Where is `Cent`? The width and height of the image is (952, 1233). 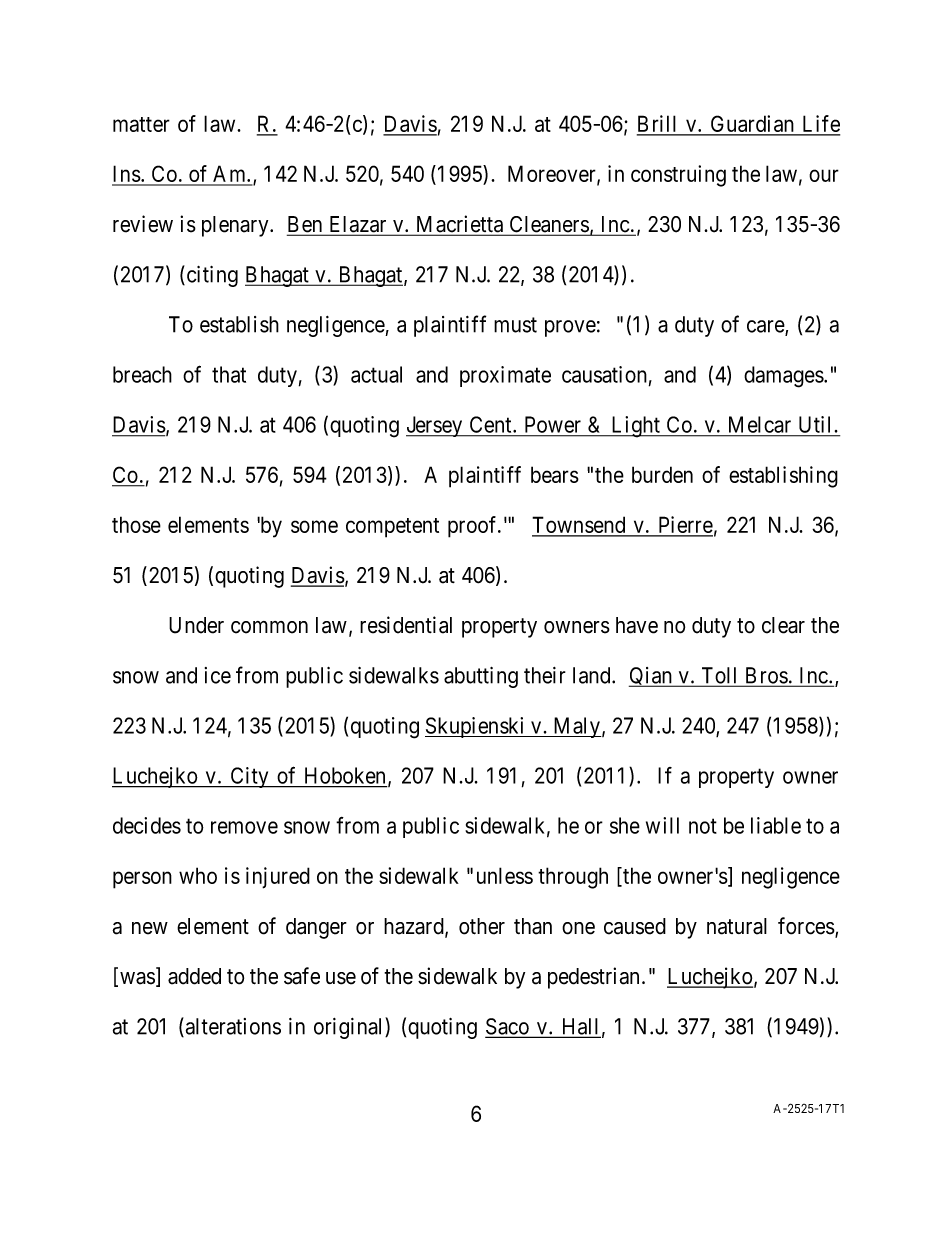 Cent is located at coordinates (490, 426).
